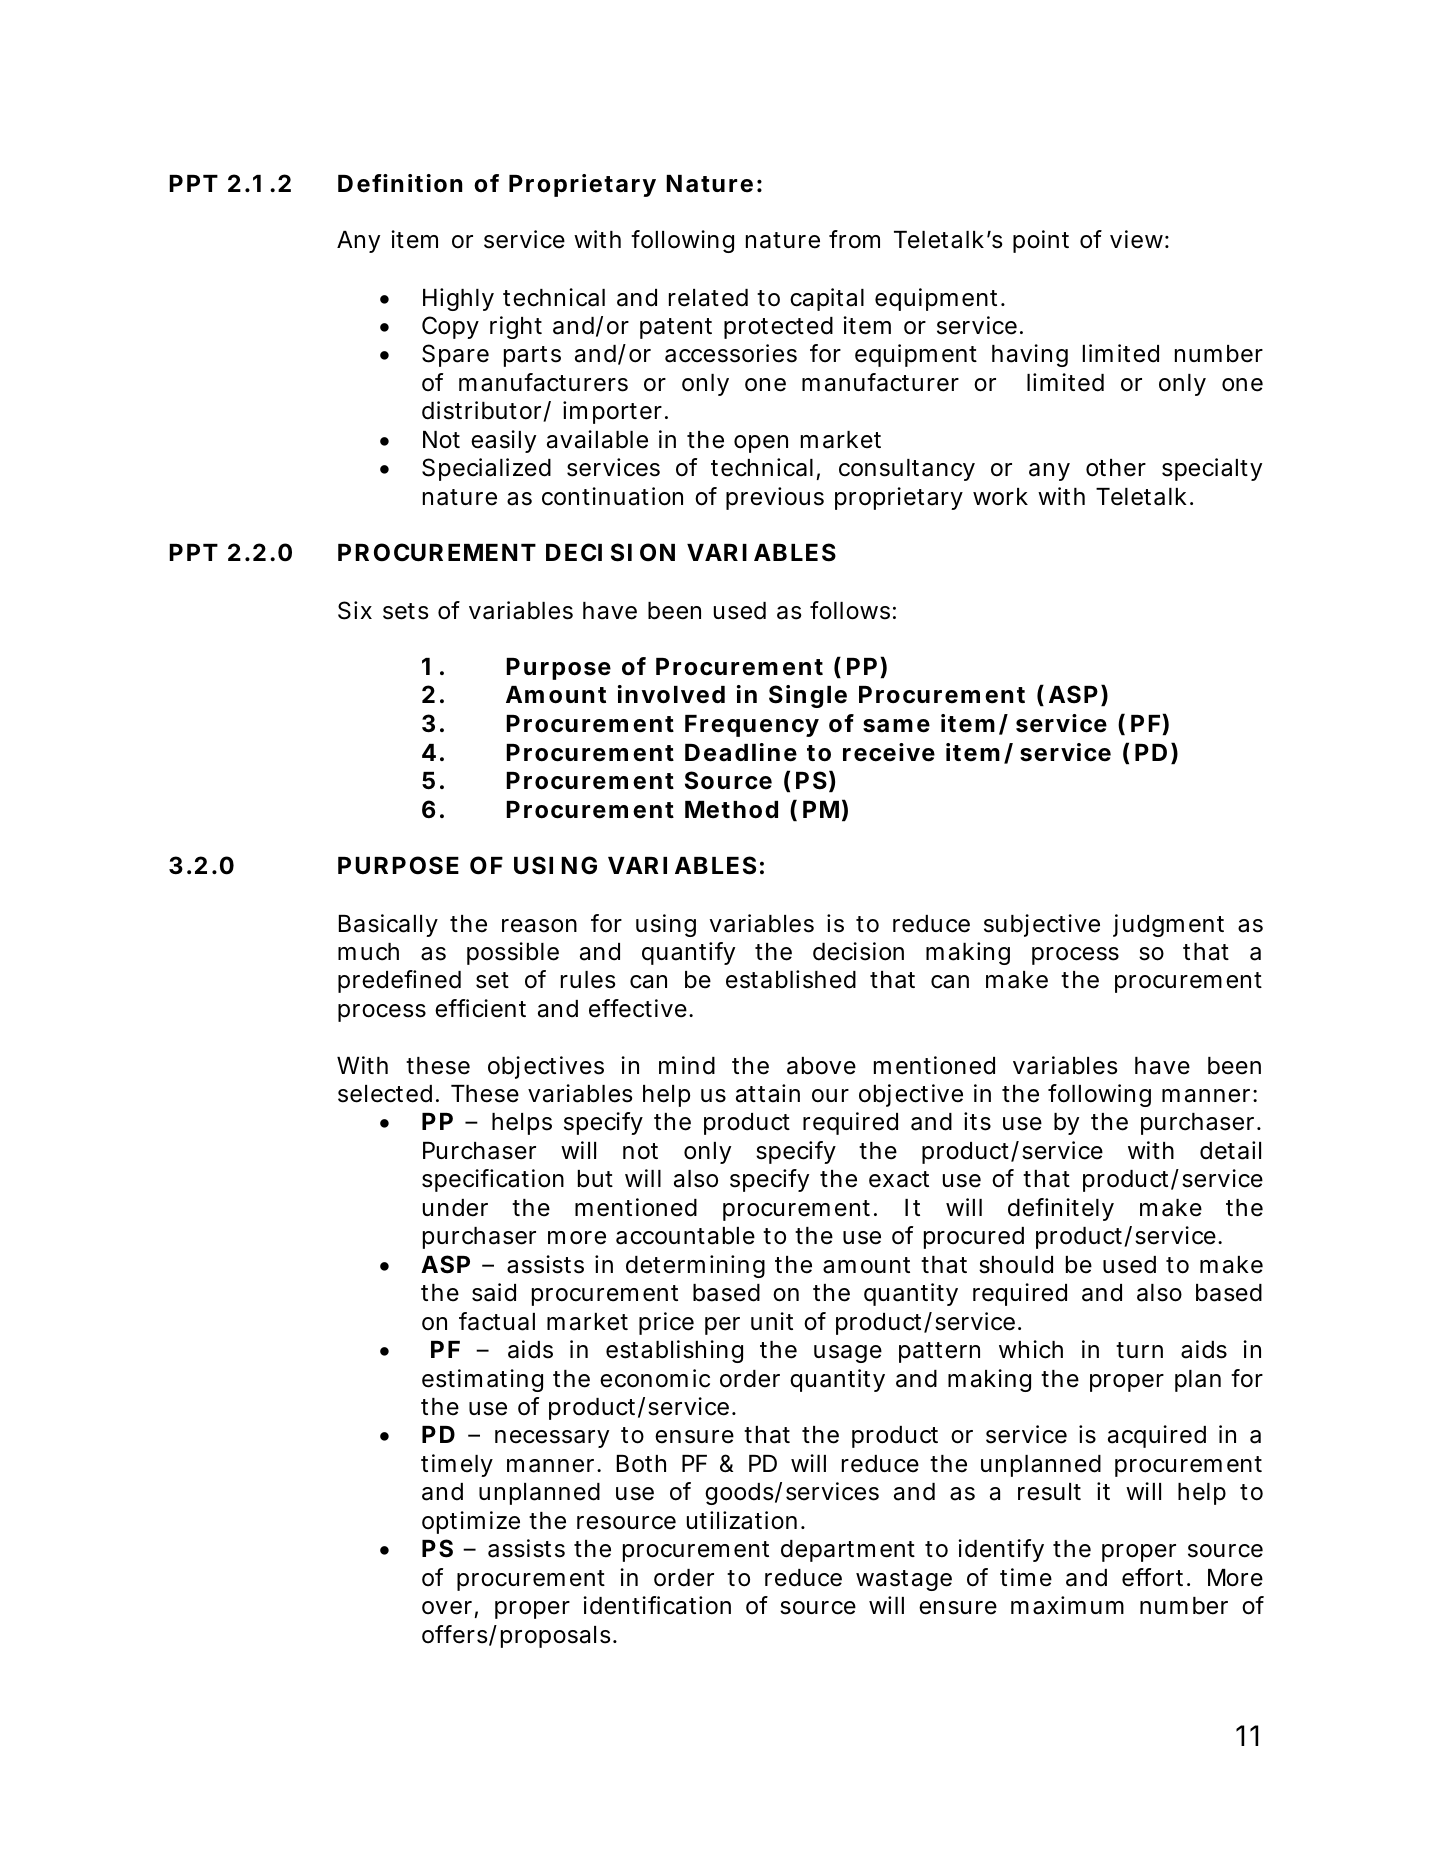 This screenshot has width=1432, height=1854. What do you see at coordinates (808, 696) in the screenshot?
I see `Single` at bounding box center [808, 696].
